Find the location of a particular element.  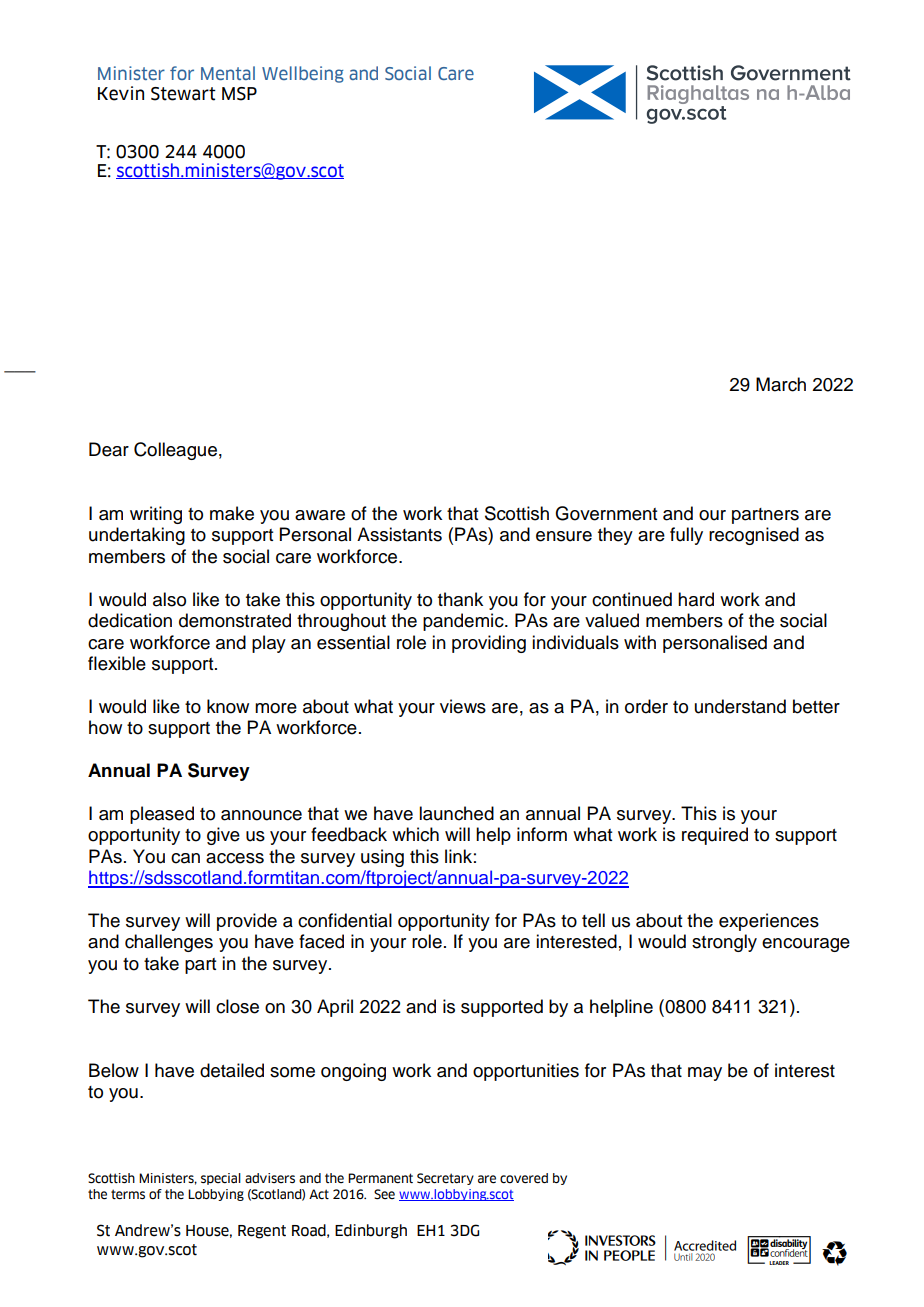

recognised is located at coordinates (754, 536).
